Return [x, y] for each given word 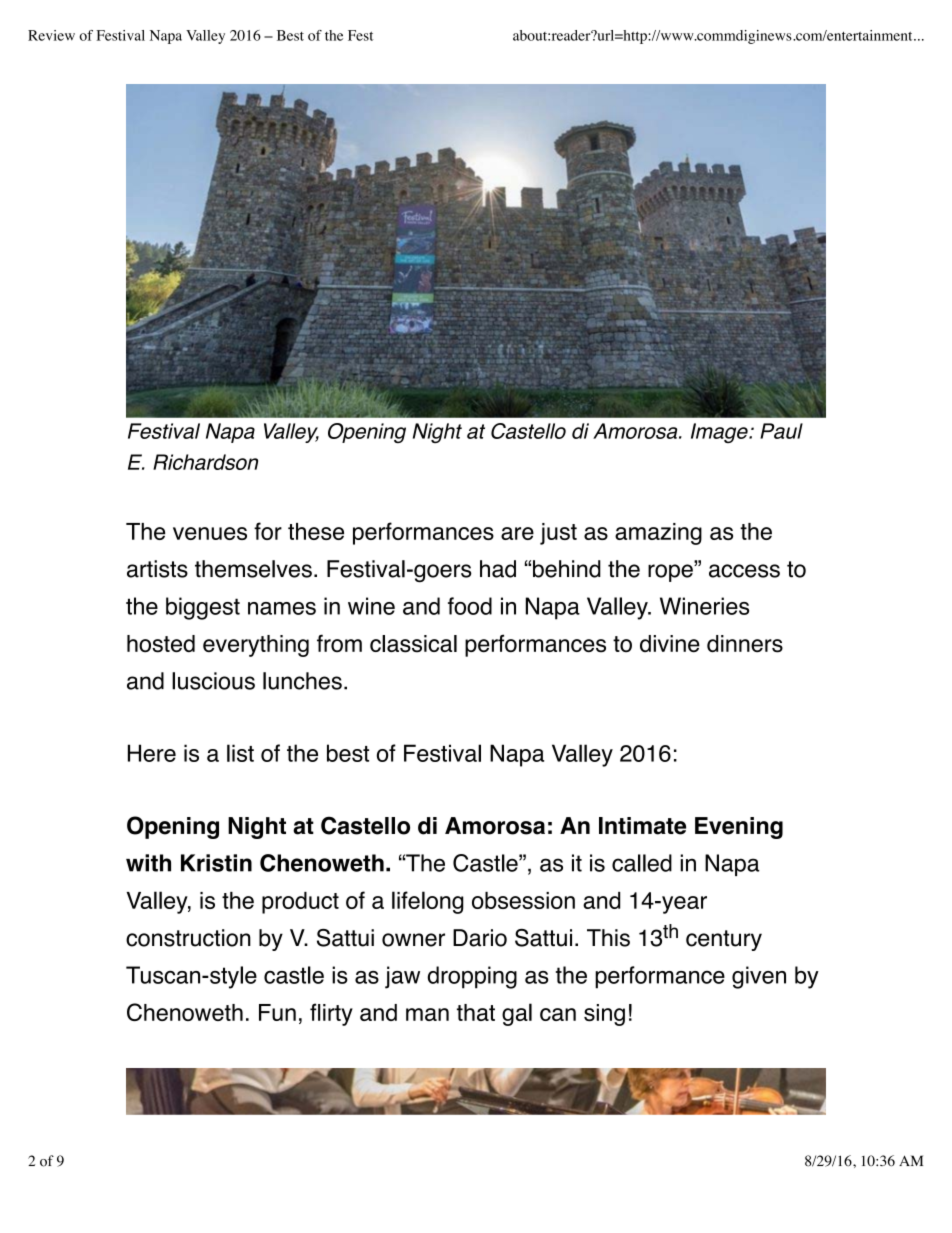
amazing [658, 534]
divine [670, 643]
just [558, 534]
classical [413, 644]
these [316, 531]
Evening [739, 828]
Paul [781, 431]
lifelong [428, 902]
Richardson [205, 462]
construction [188, 938]
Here [152, 753]
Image [720, 433]
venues [210, 533]
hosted [161, 644]
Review [51, 35]
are [517, 533]
